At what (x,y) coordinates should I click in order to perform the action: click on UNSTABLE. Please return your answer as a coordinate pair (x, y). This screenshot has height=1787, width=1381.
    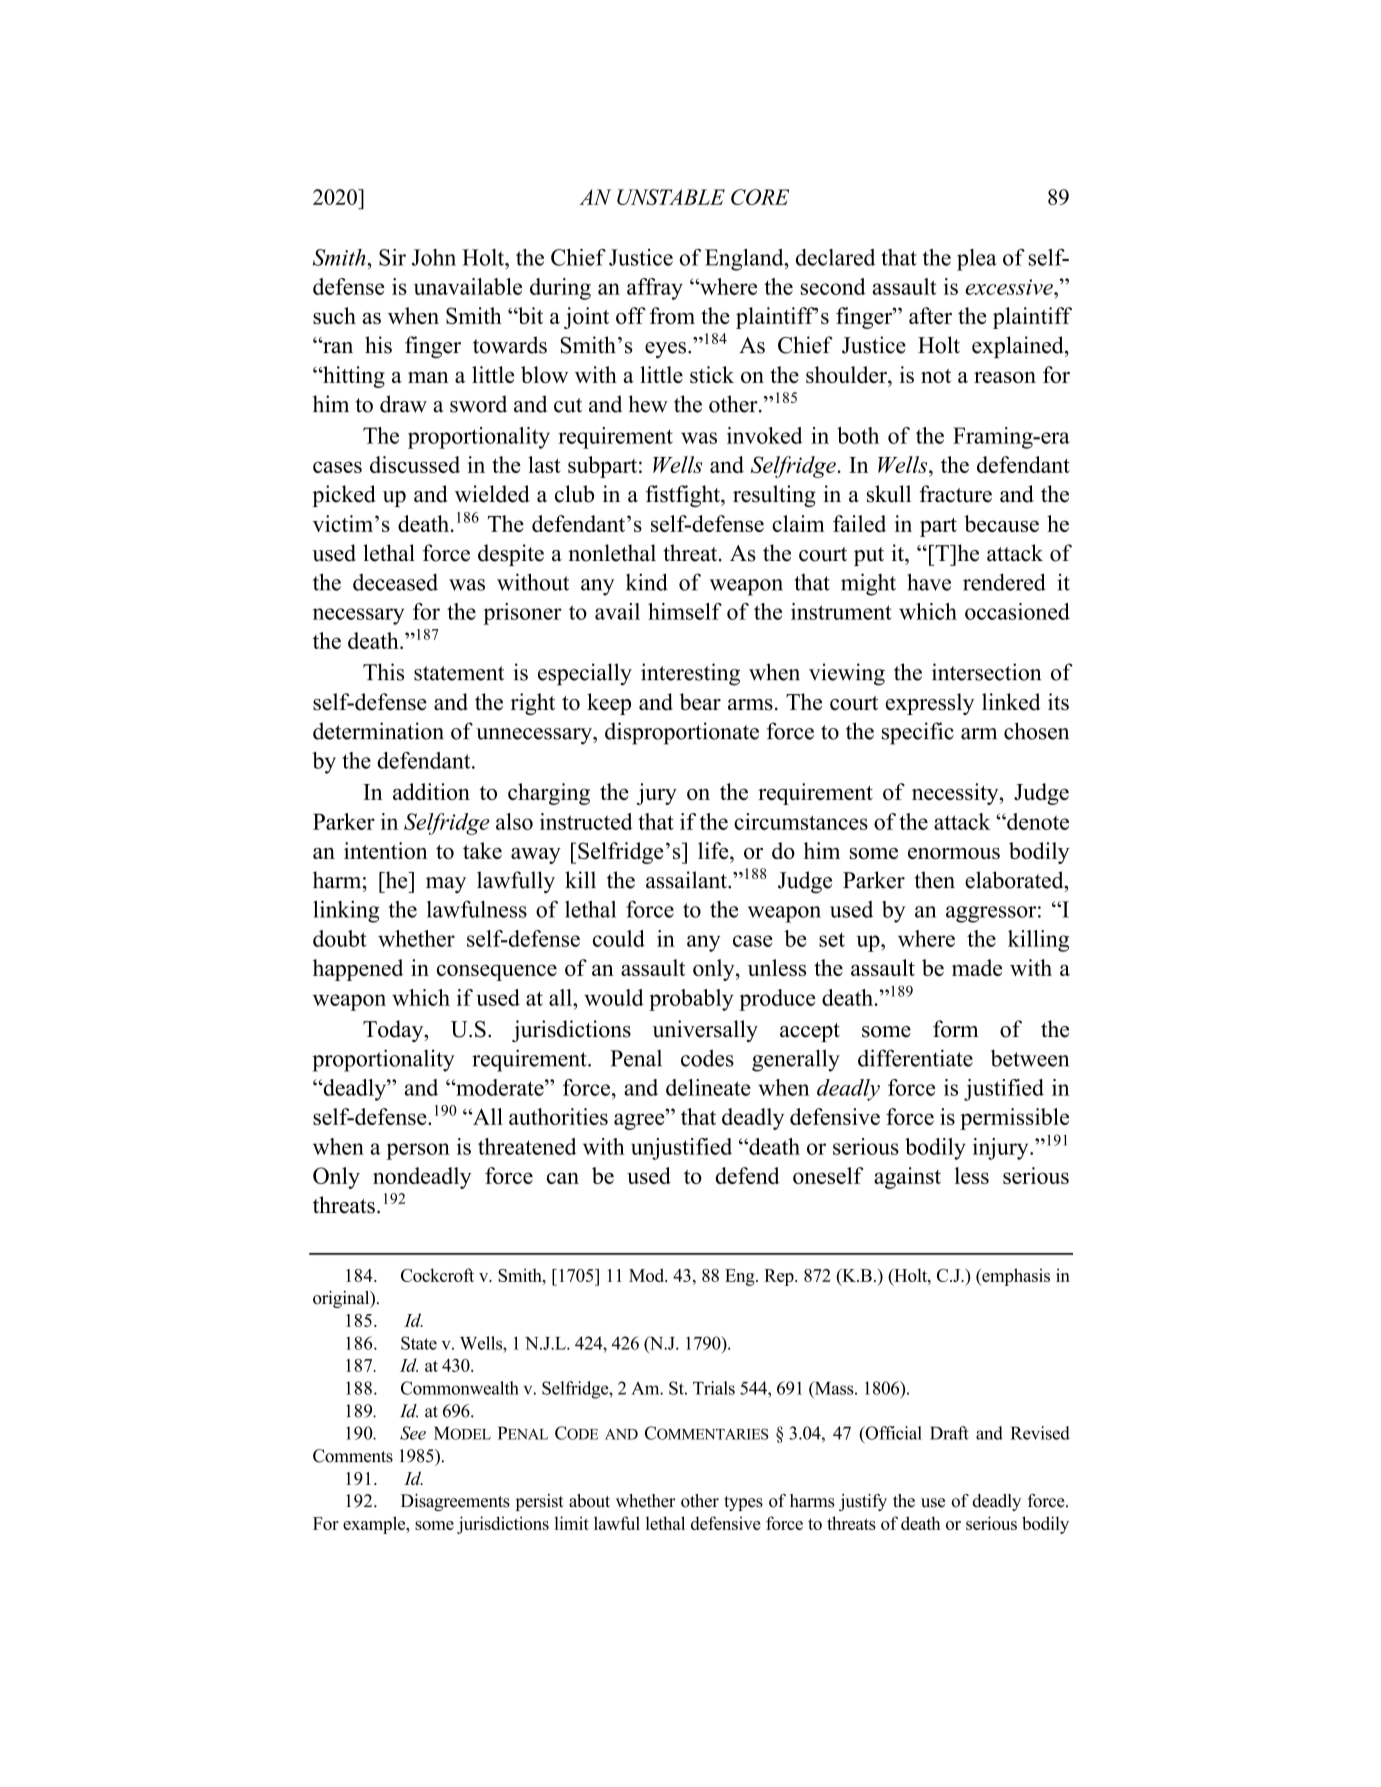
    Looking at the image, I should click on (671, 197).
